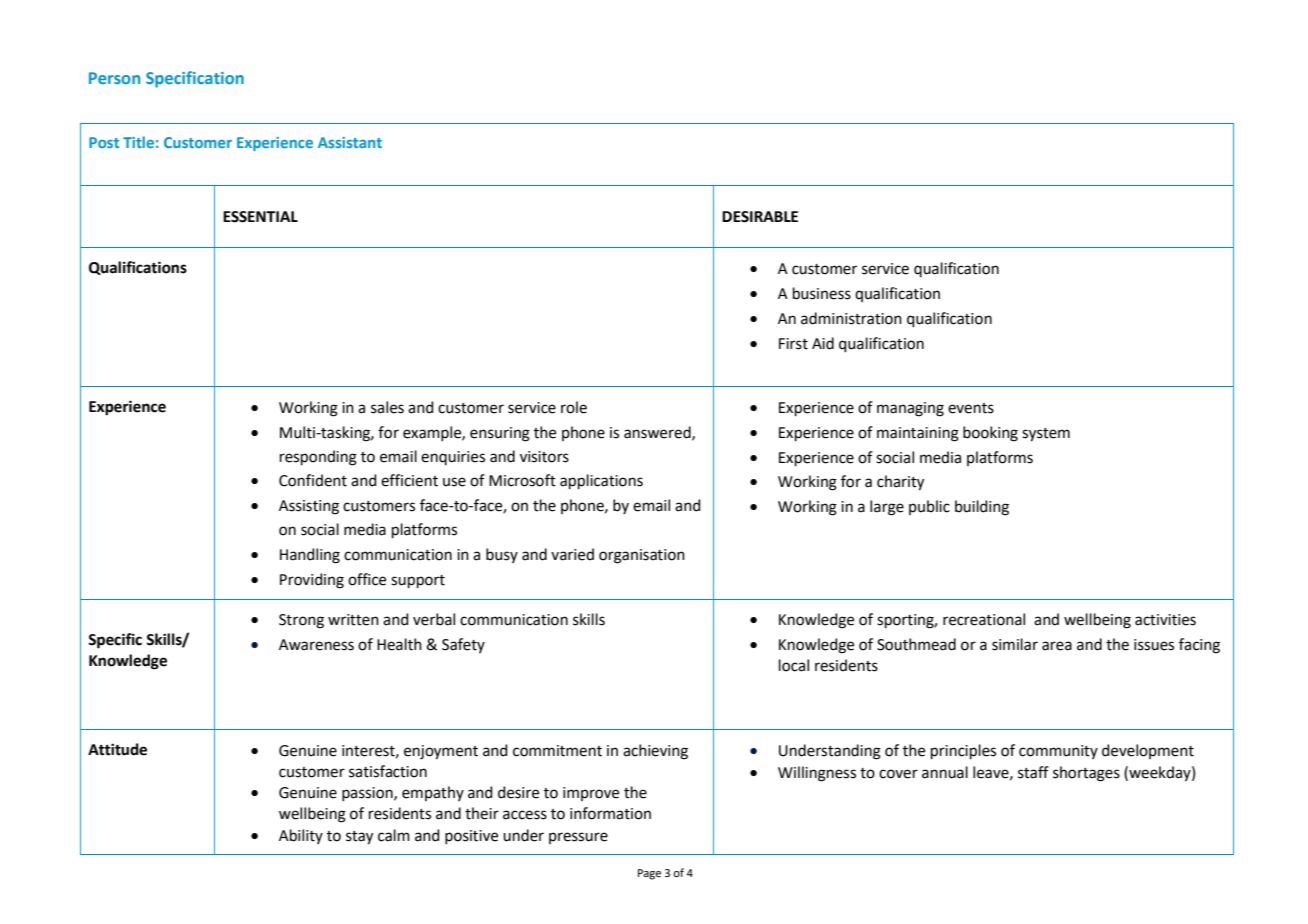 The width and height of the image is (1308, 924). What do you see at coordinates (350, 142) in the image?
I see `Assistant` at bounding box center [350, 142].
